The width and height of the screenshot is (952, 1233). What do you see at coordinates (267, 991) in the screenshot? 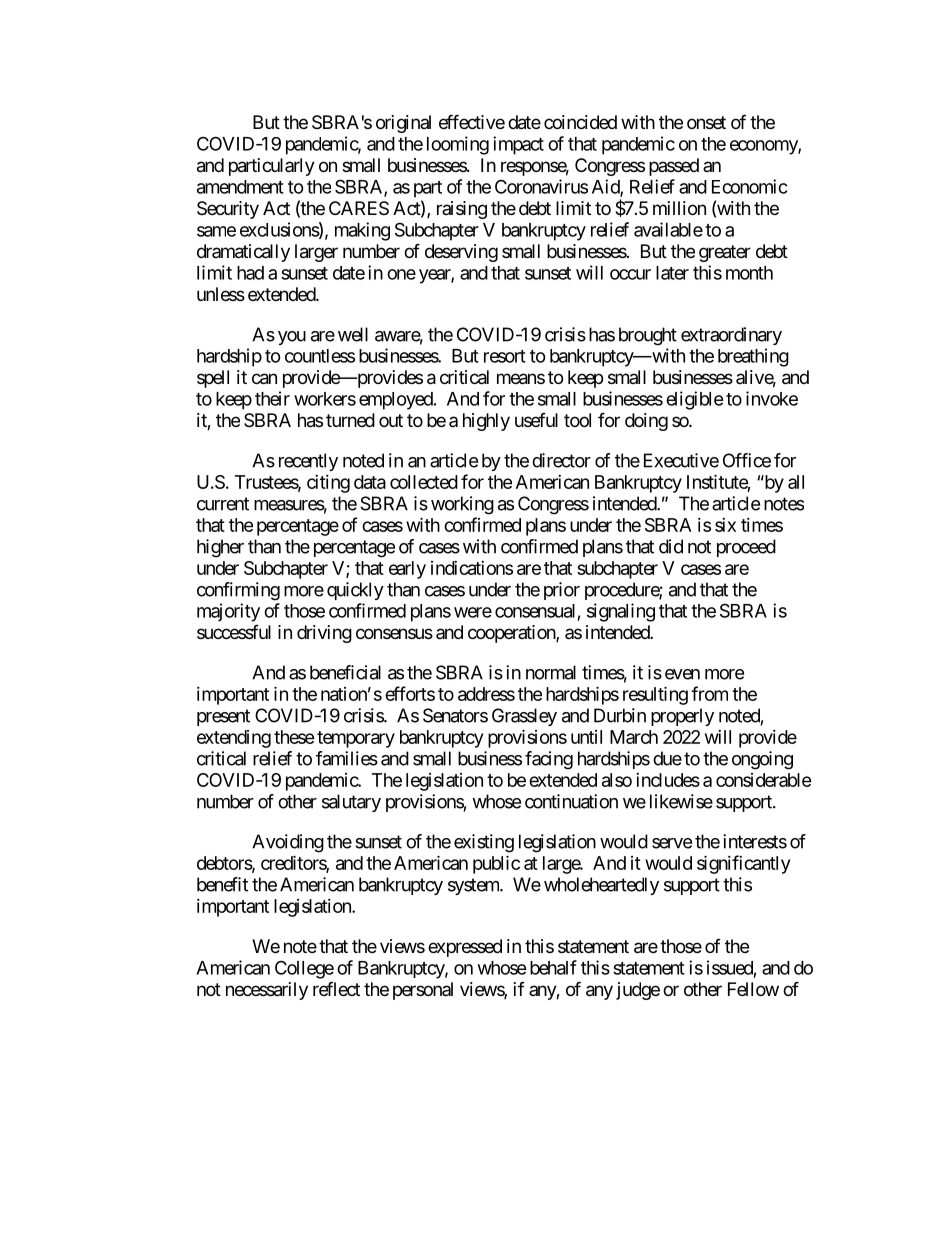
I see `necessarily` at bounding box center [267, 991].
